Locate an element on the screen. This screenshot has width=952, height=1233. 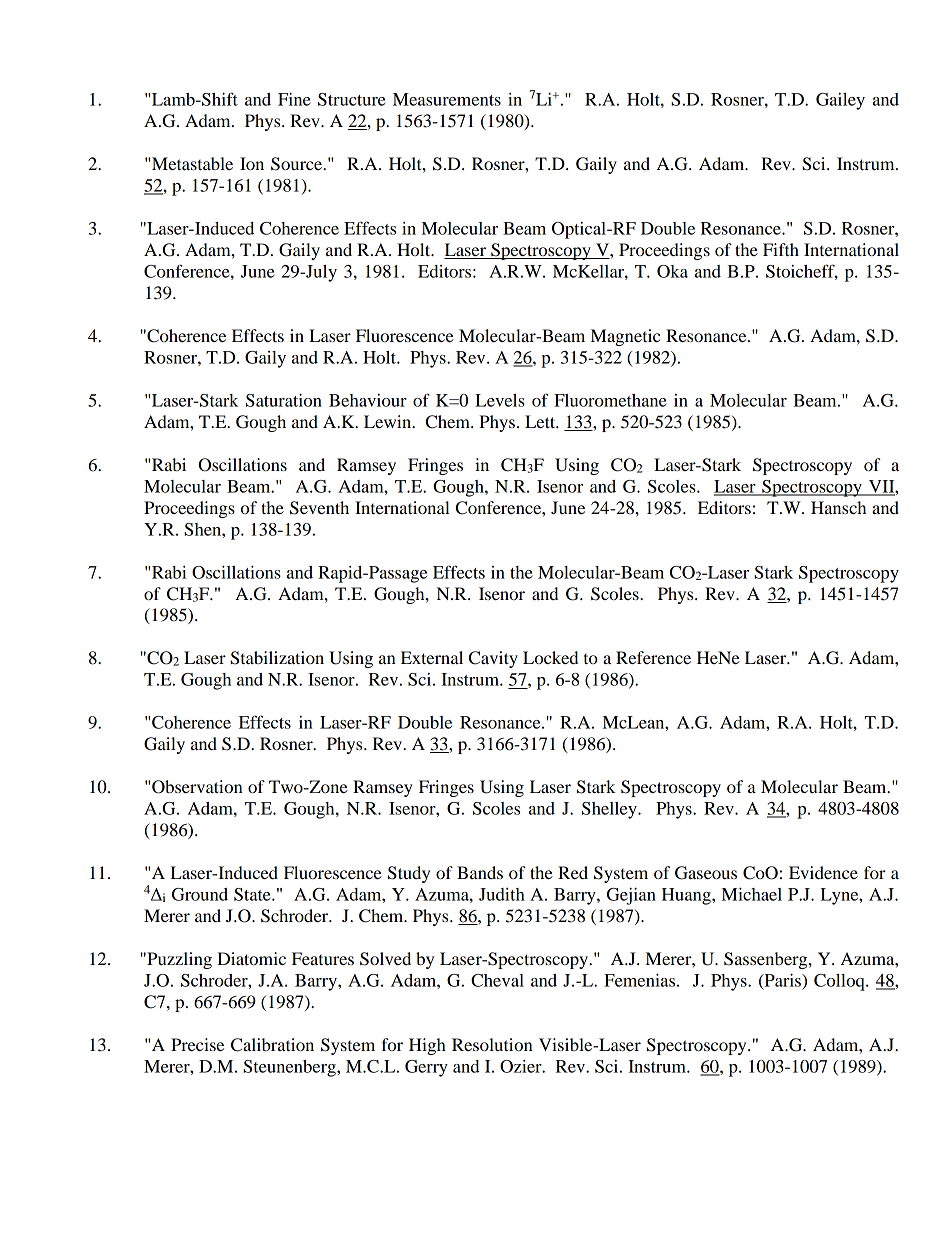
Oka is located at coordinates (672, 271).
